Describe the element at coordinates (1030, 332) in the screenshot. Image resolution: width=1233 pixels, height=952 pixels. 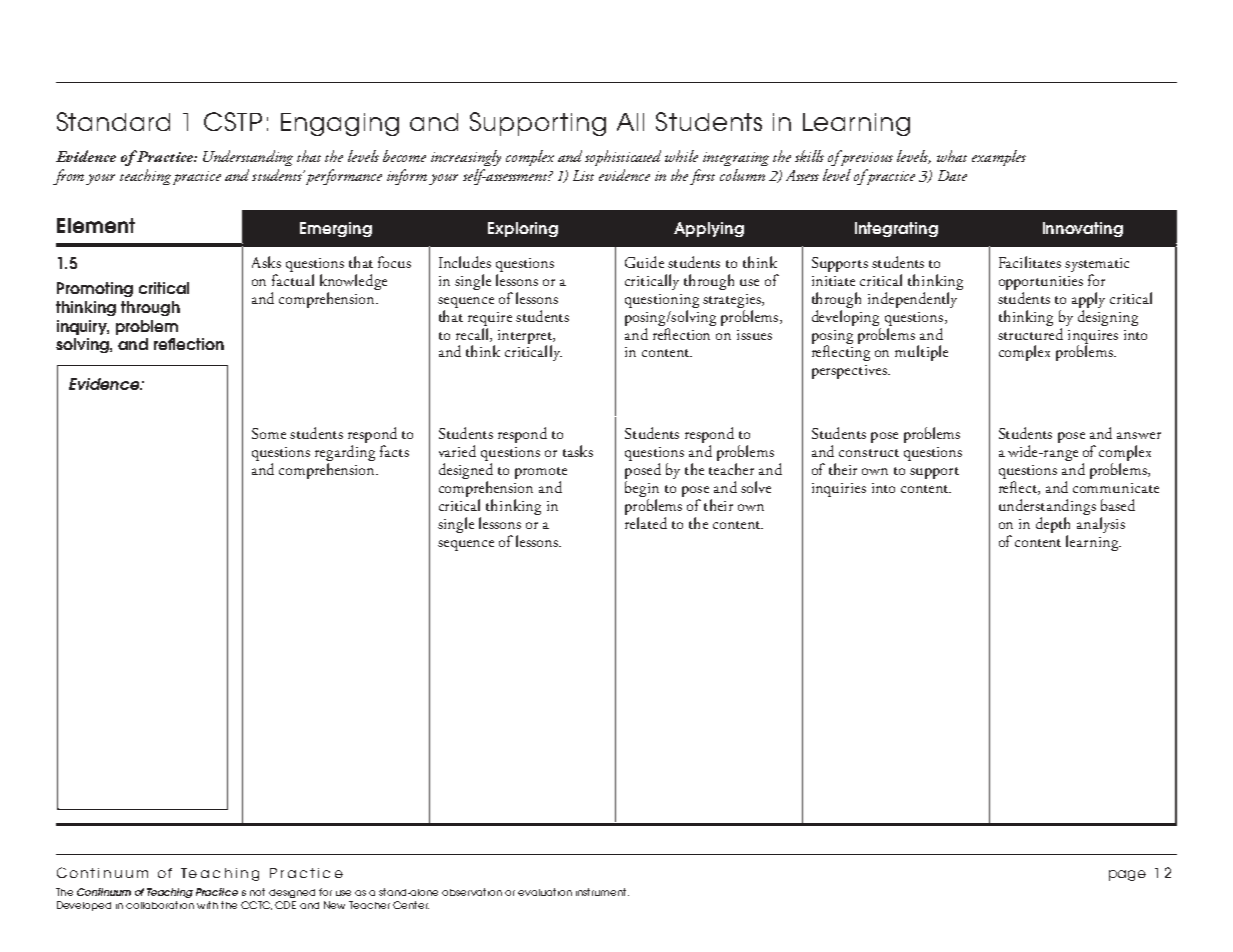
I see `structured` at that location.
